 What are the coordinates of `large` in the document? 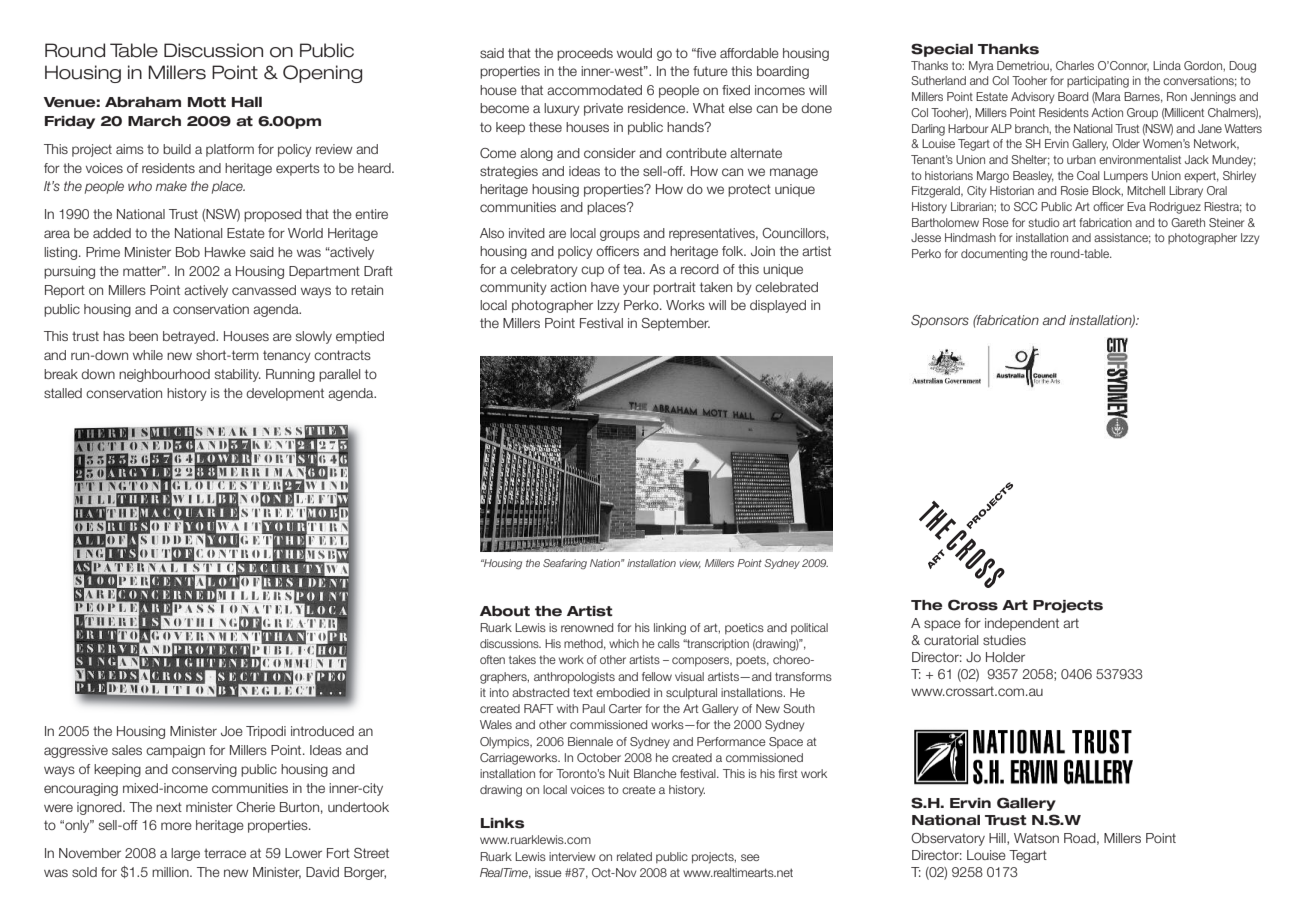 It's located at (185, 854).
